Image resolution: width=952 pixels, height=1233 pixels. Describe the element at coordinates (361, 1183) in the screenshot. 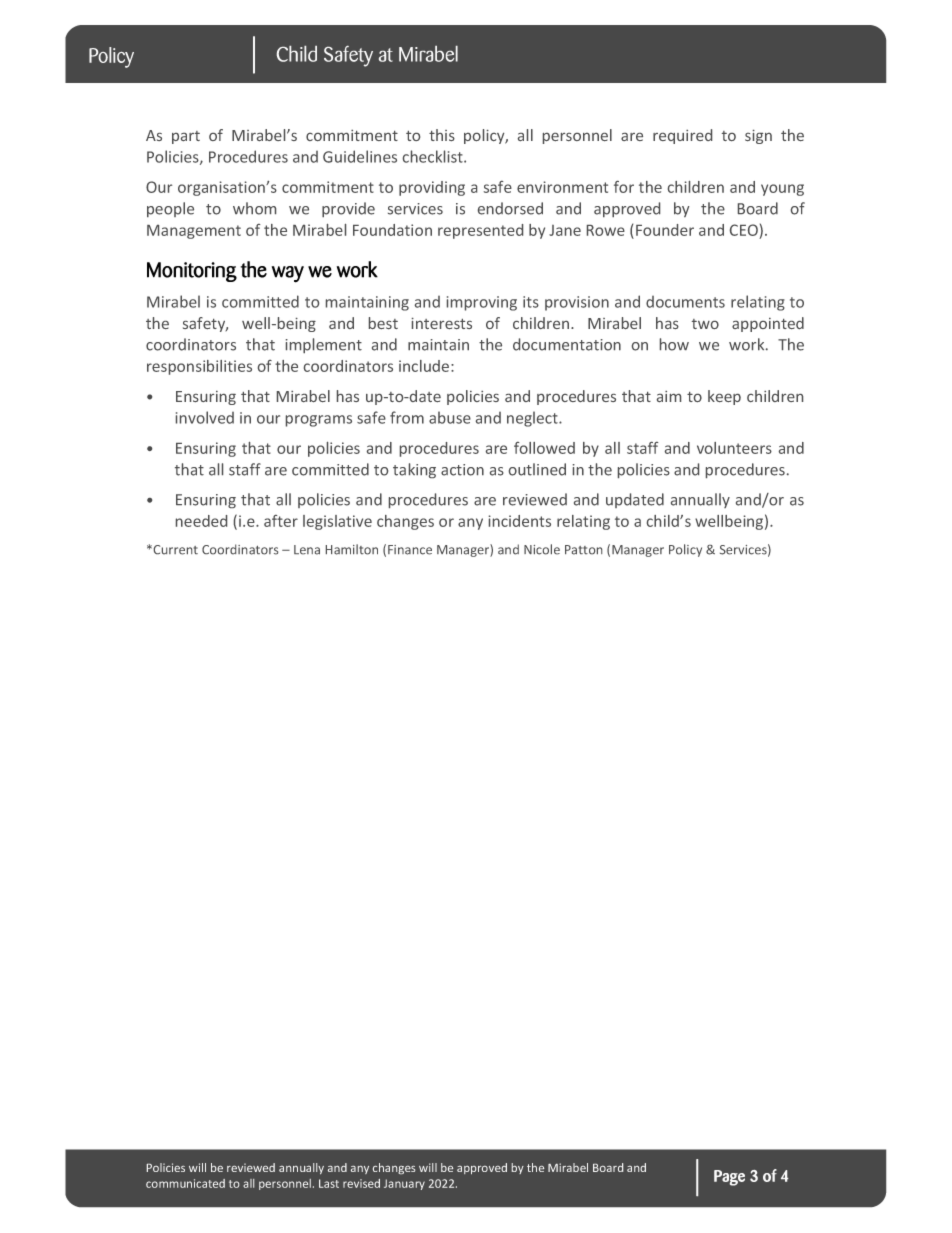

I see `revised` at that location.
